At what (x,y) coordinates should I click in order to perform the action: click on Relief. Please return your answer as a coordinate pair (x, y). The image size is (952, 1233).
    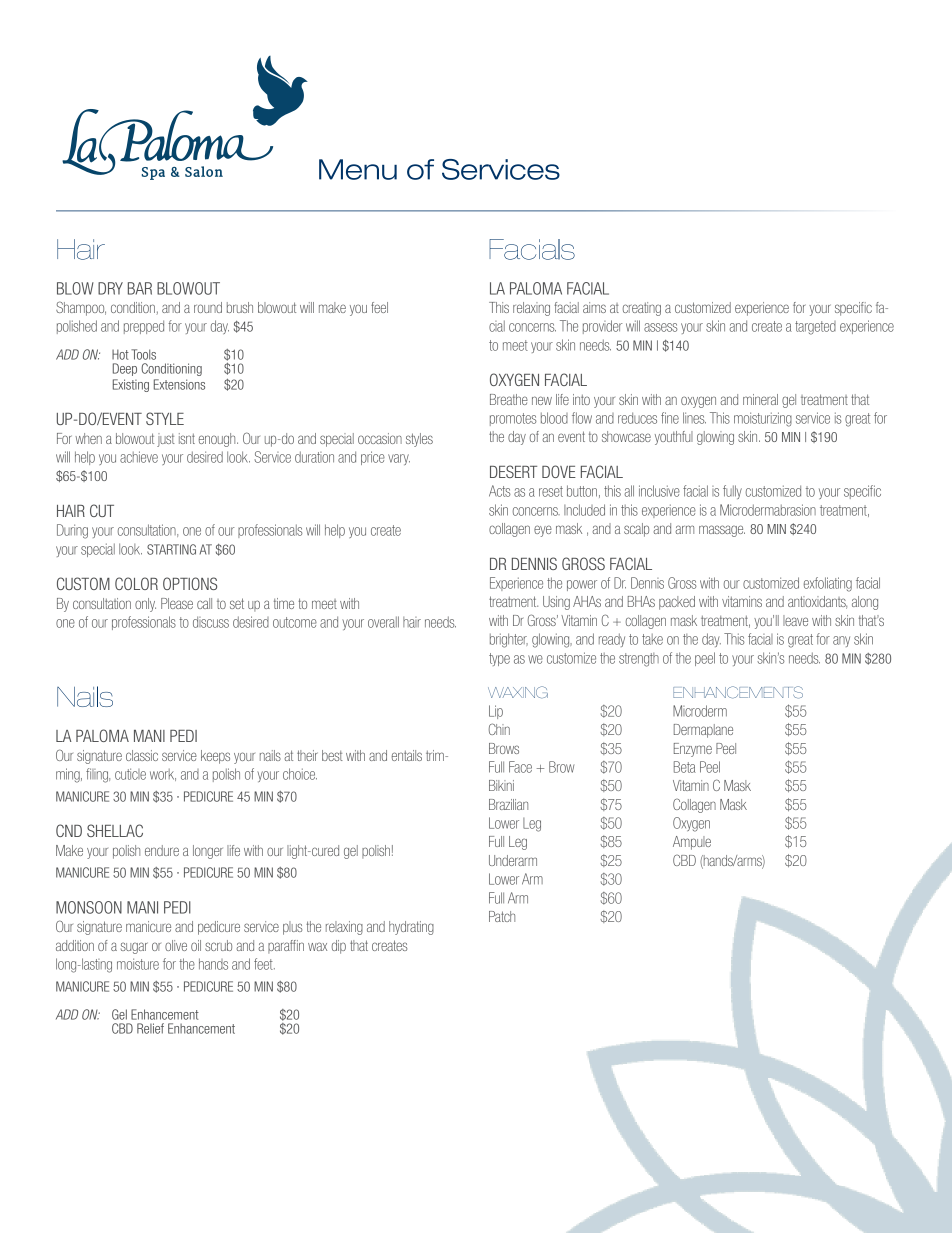
    Looking at the image, I should click on (150, 1028).
